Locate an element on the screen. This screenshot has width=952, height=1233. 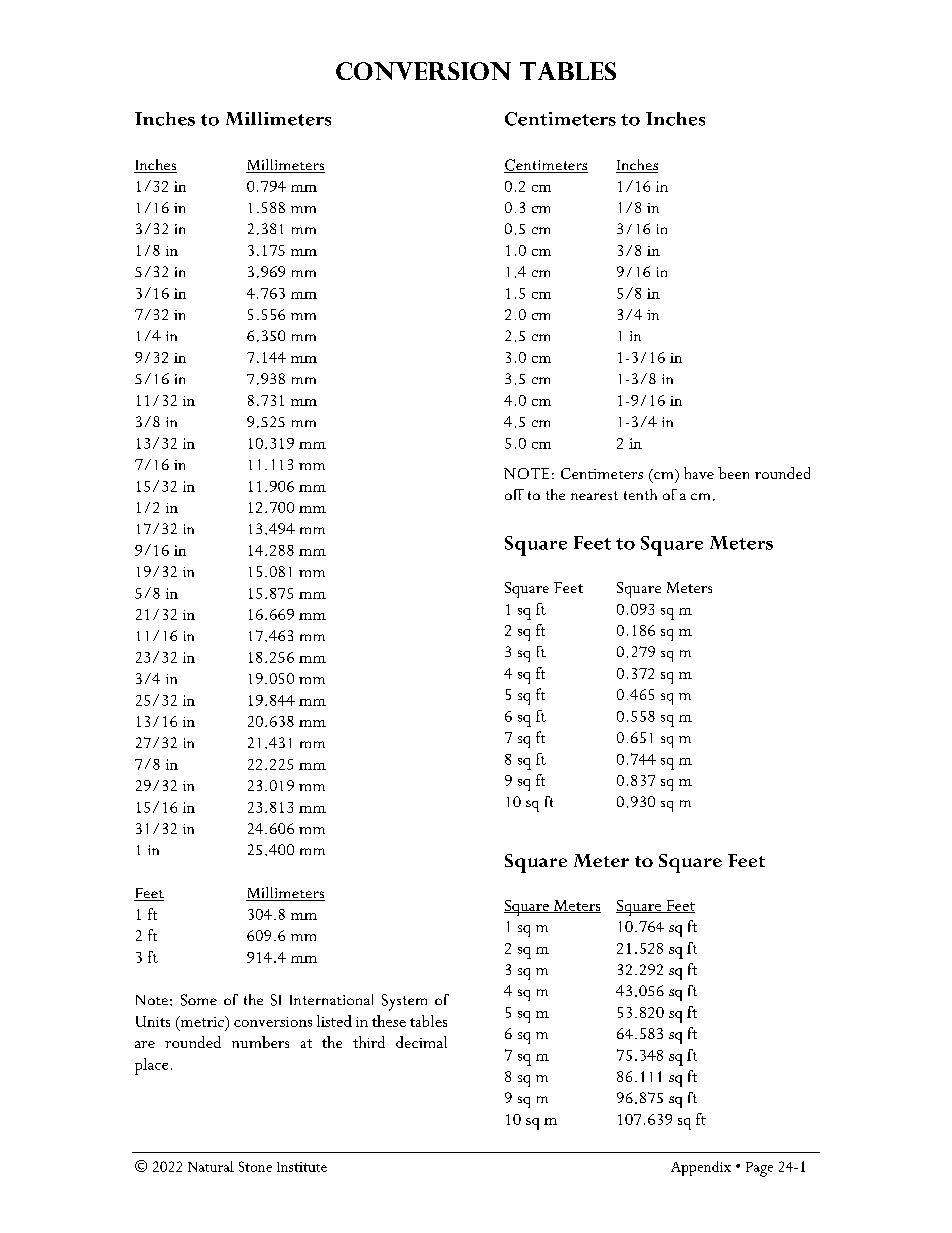
off is located at coordinates (514, 494).
